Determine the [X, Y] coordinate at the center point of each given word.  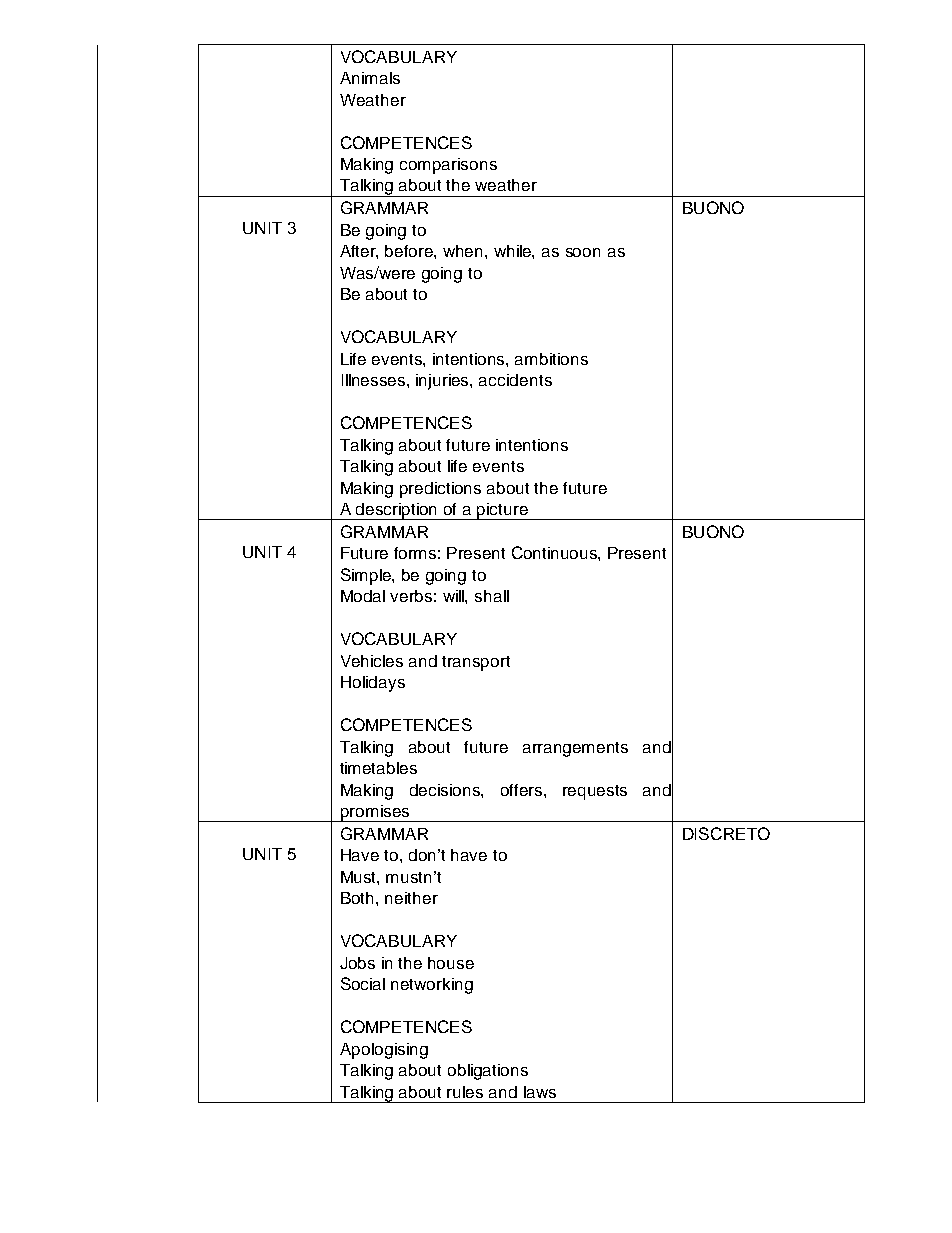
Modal [363, 596]
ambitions [551, 359]
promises [375, 813]
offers [523, 790]
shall [492, 596]
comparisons [448, 166]
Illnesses [375, 380]
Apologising [384, 1051]
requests [595, 792]
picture [503, 511]
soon [583, 252]
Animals [370, 78]
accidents [515, 380]
